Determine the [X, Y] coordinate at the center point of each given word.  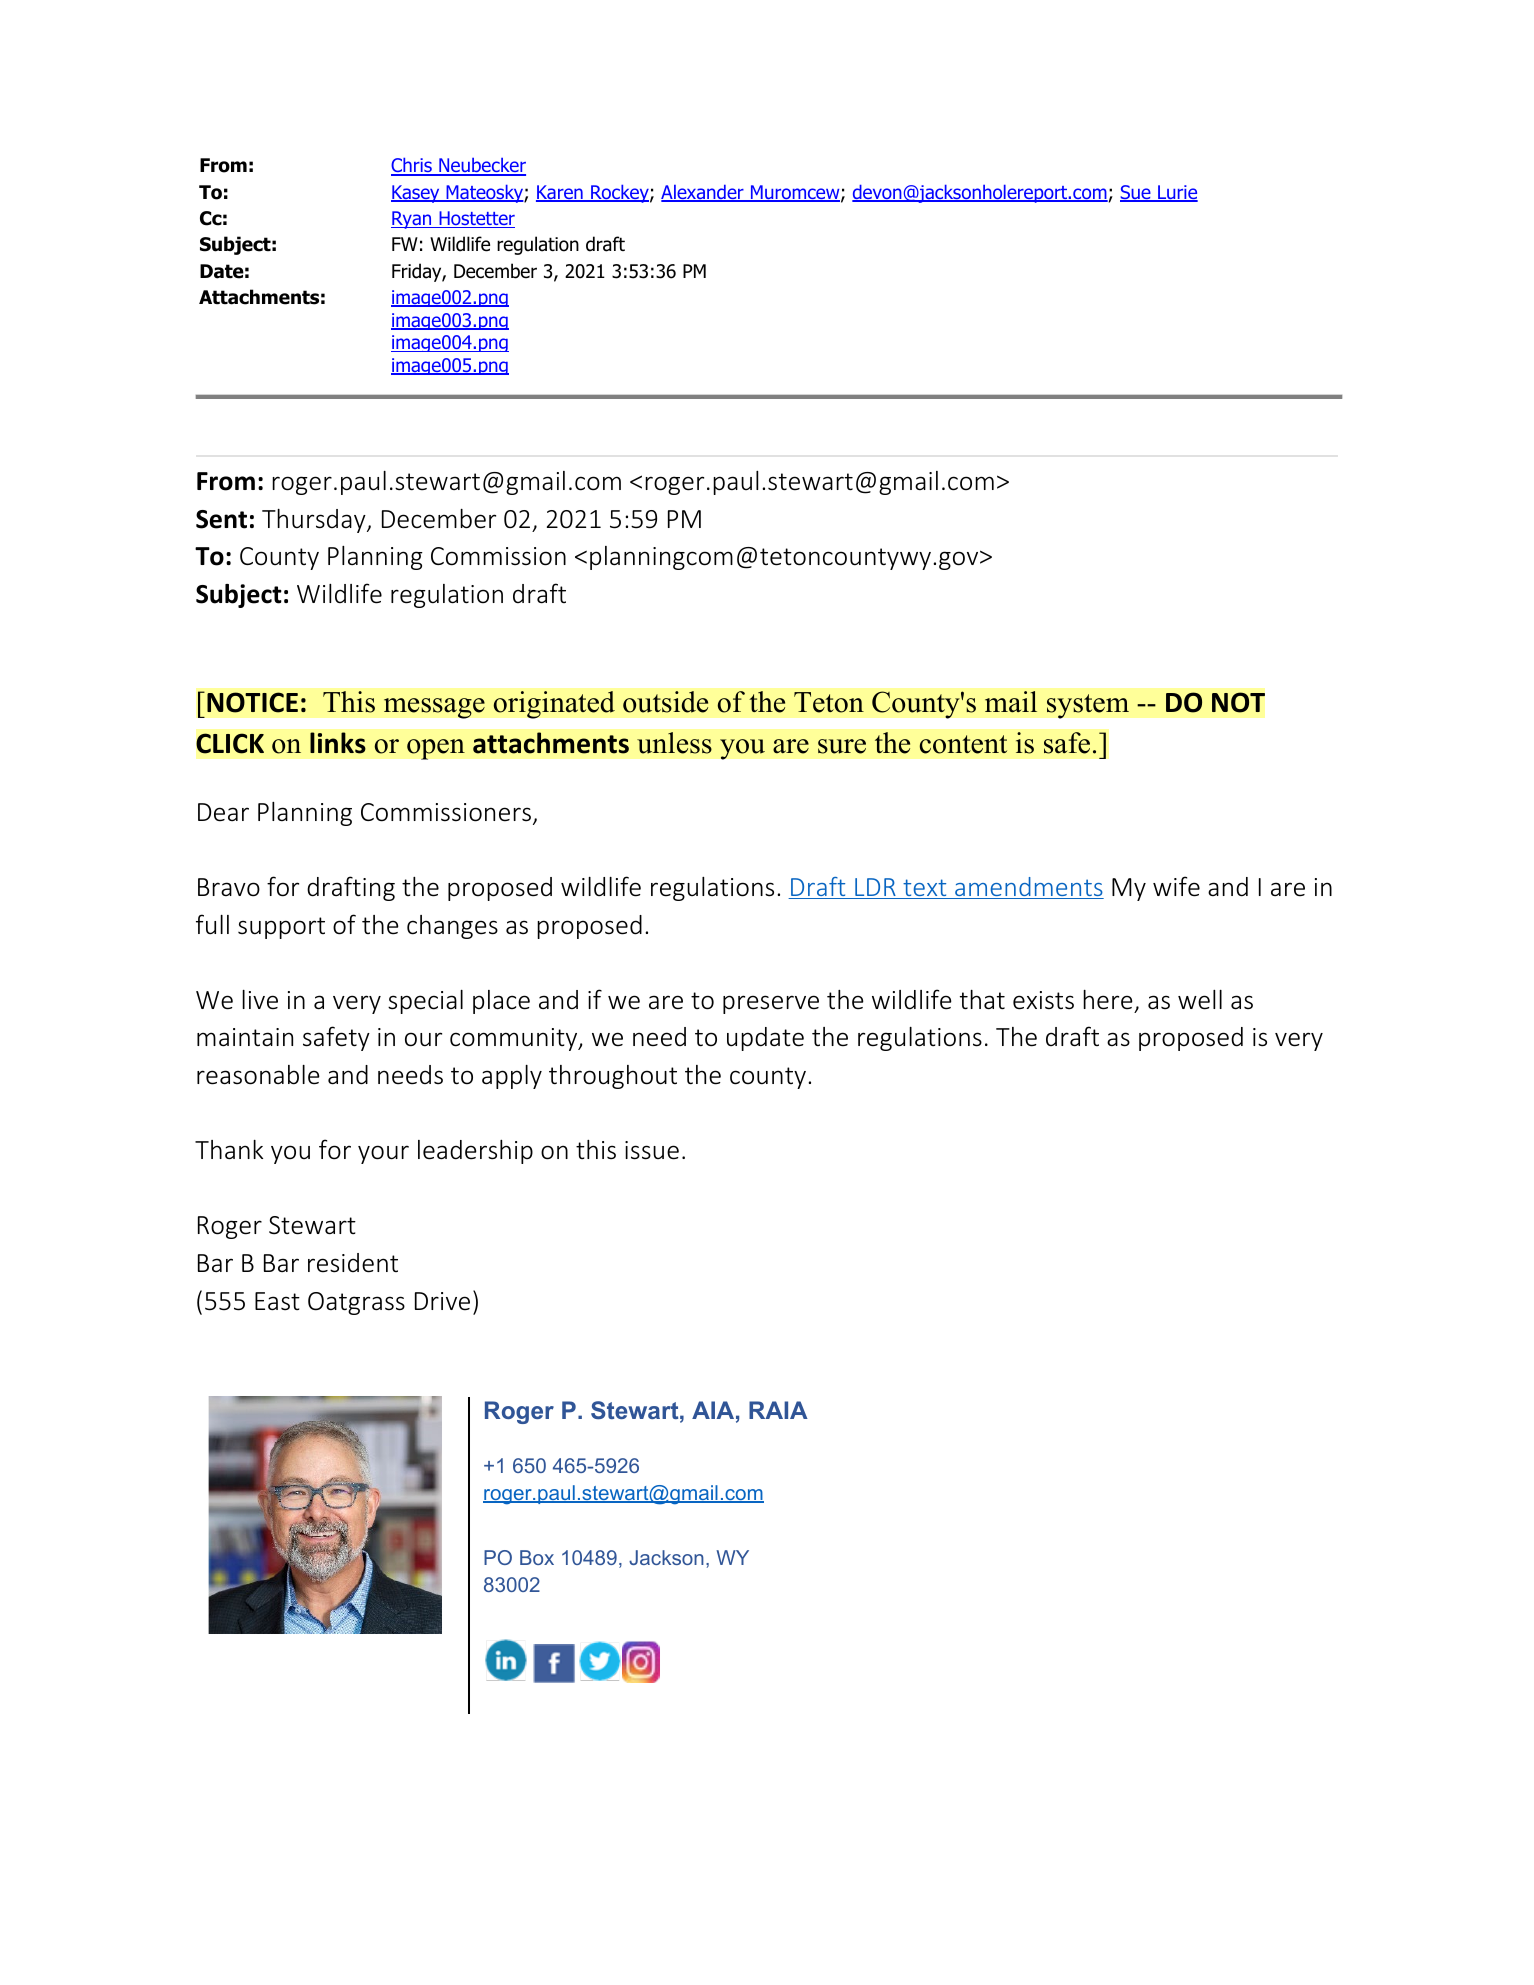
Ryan [412, 220]
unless [674, 743]
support [281, 928]
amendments [1028, 888]
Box [537, 1557]
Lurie [1177, 193]
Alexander [703, 193]
